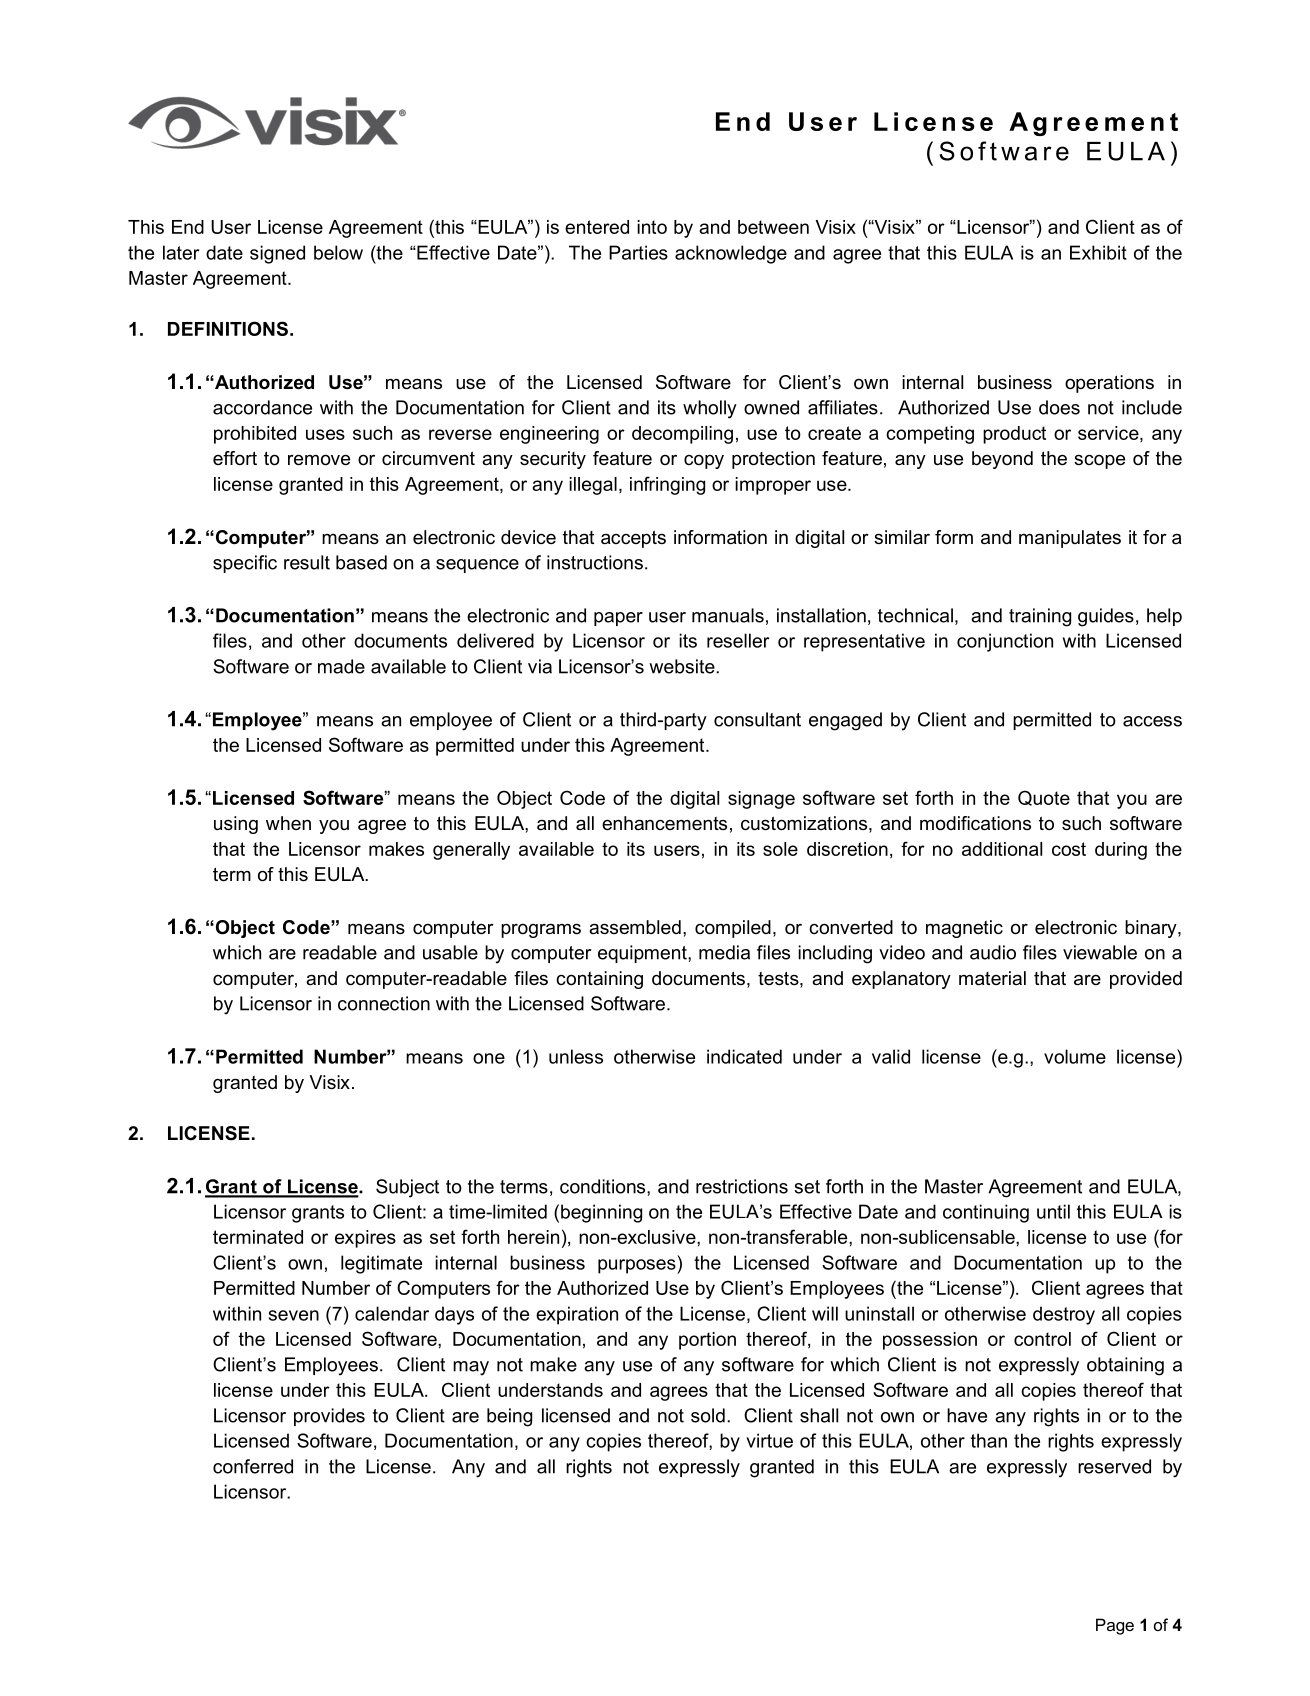 The width and height of the screenshot is (1310, 1696). What do you see at coordinates (1053, 1211) in the screenshot?
I see `until` at bounding box center [1053, 1211].
